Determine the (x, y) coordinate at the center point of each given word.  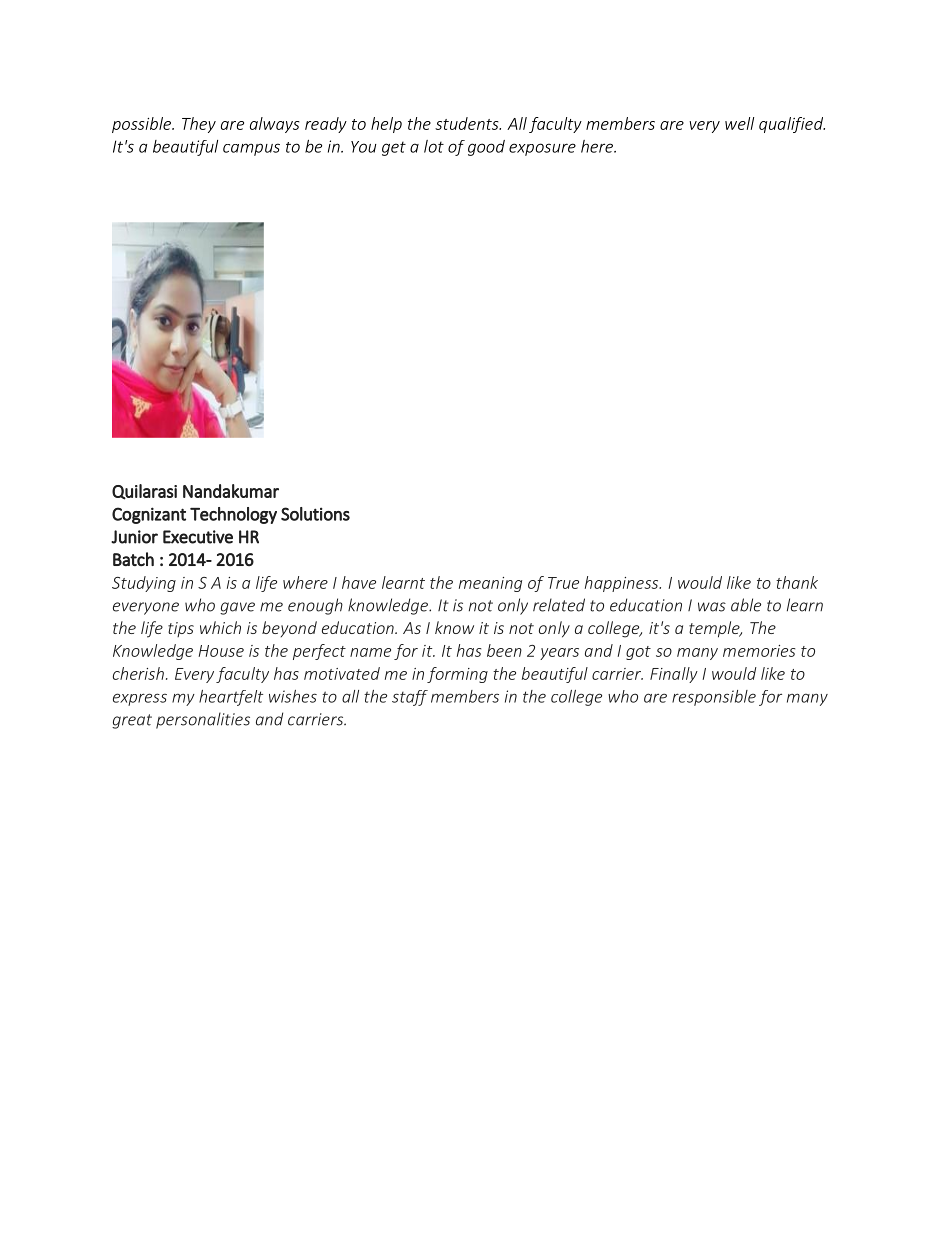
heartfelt (231, 698)
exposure (542, 149)
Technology (233, 515)
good (486, 148)
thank (797, 582)
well (739, 123)
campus (251, 149)
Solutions (315, 514)
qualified (792, 125)
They (199, 125)
